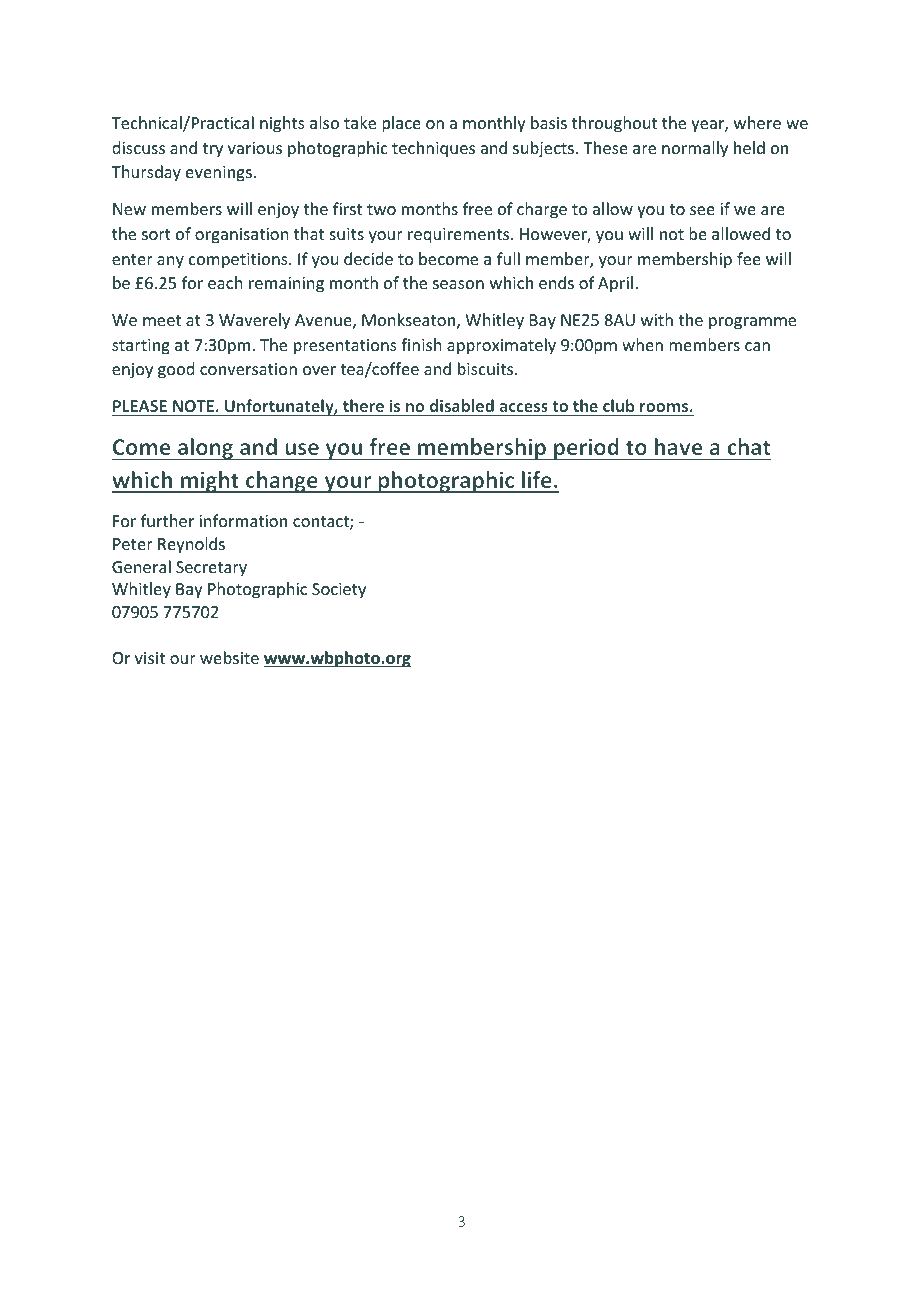  Describe the element at coordinates (458, 284) in the screenshot. I see `season` at that location.
